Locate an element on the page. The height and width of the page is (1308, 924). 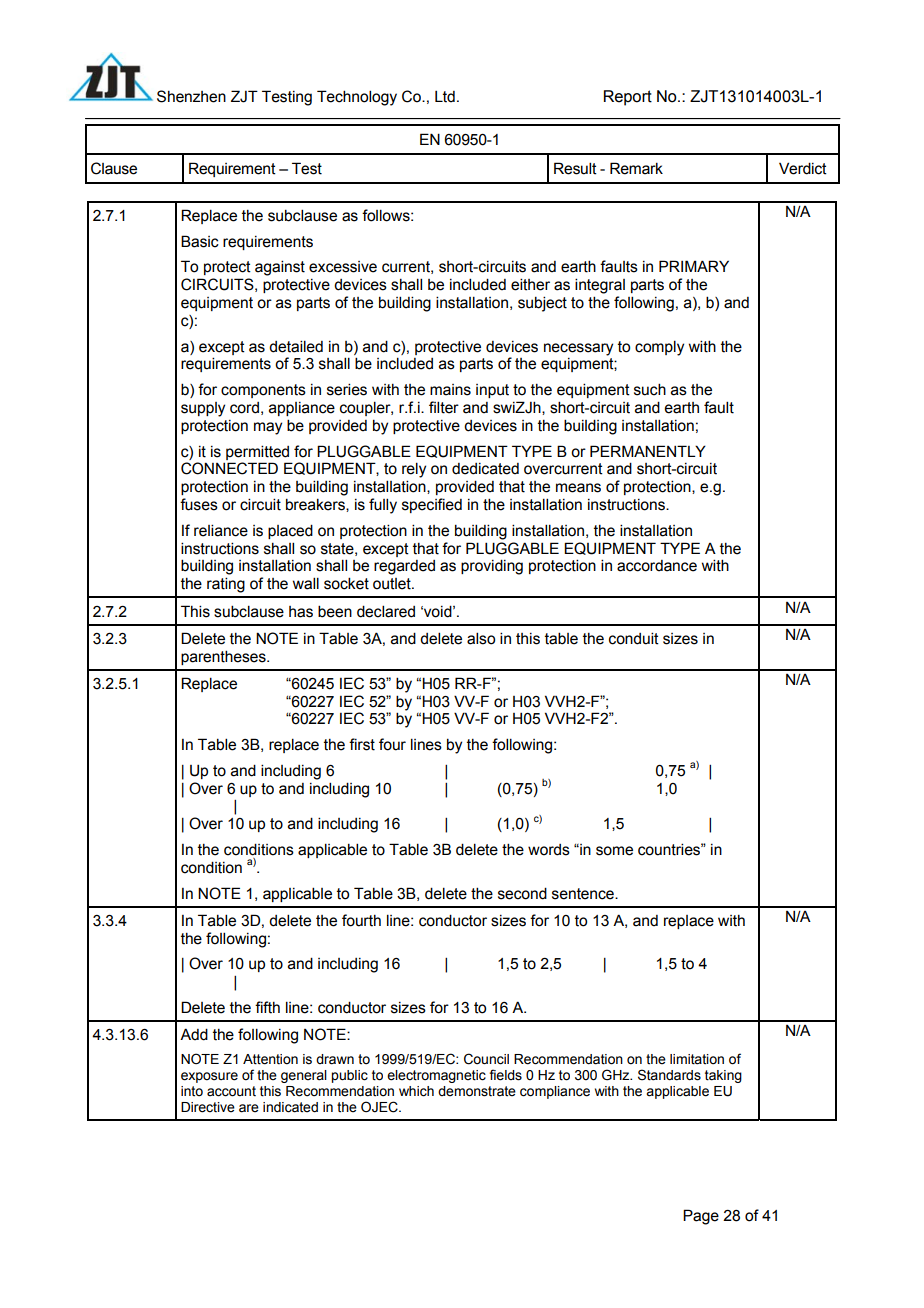
conduit is located at coordinates (634, 638).
